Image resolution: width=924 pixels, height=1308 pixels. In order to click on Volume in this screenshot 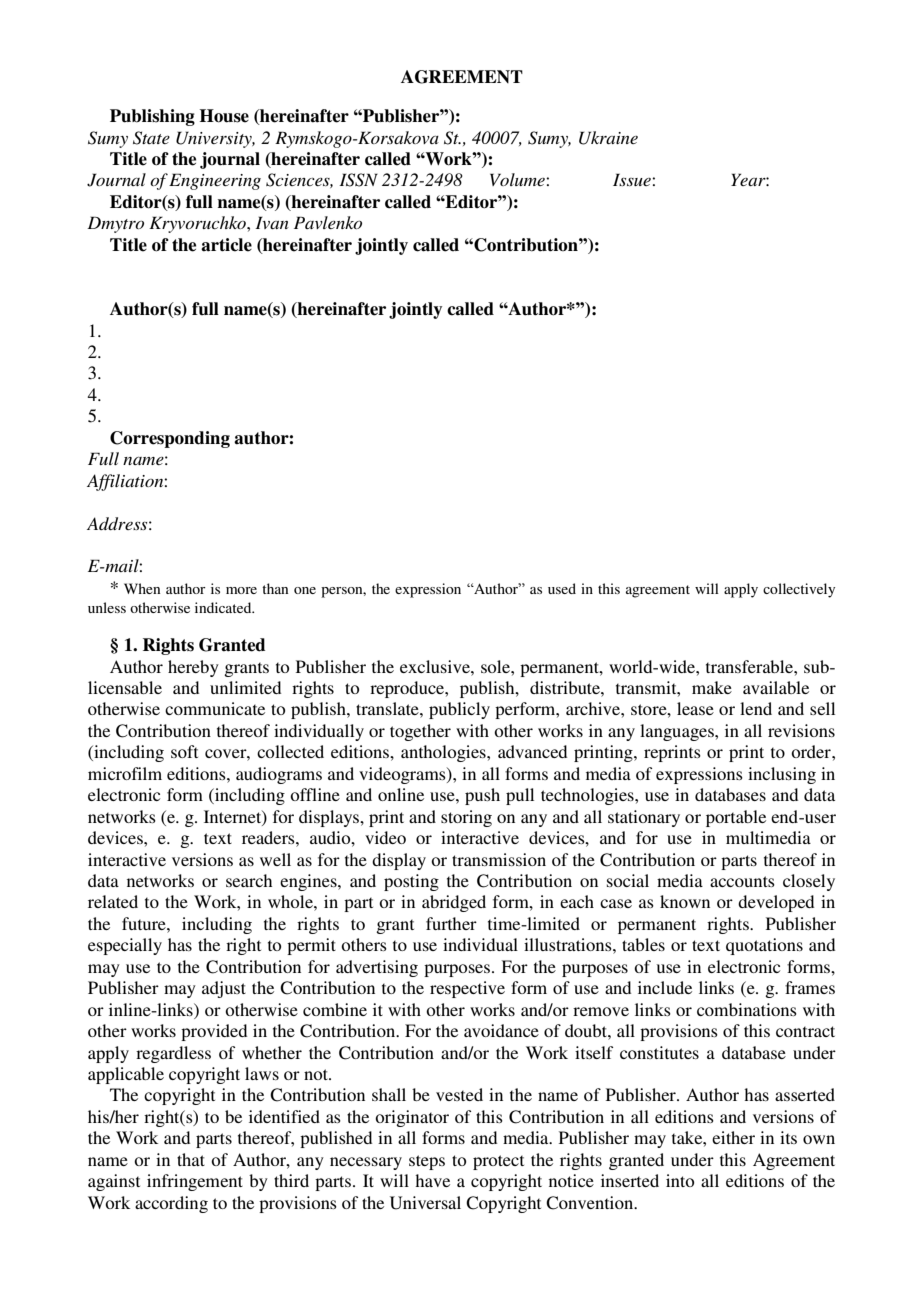, I will do `click(518, 179)`.
